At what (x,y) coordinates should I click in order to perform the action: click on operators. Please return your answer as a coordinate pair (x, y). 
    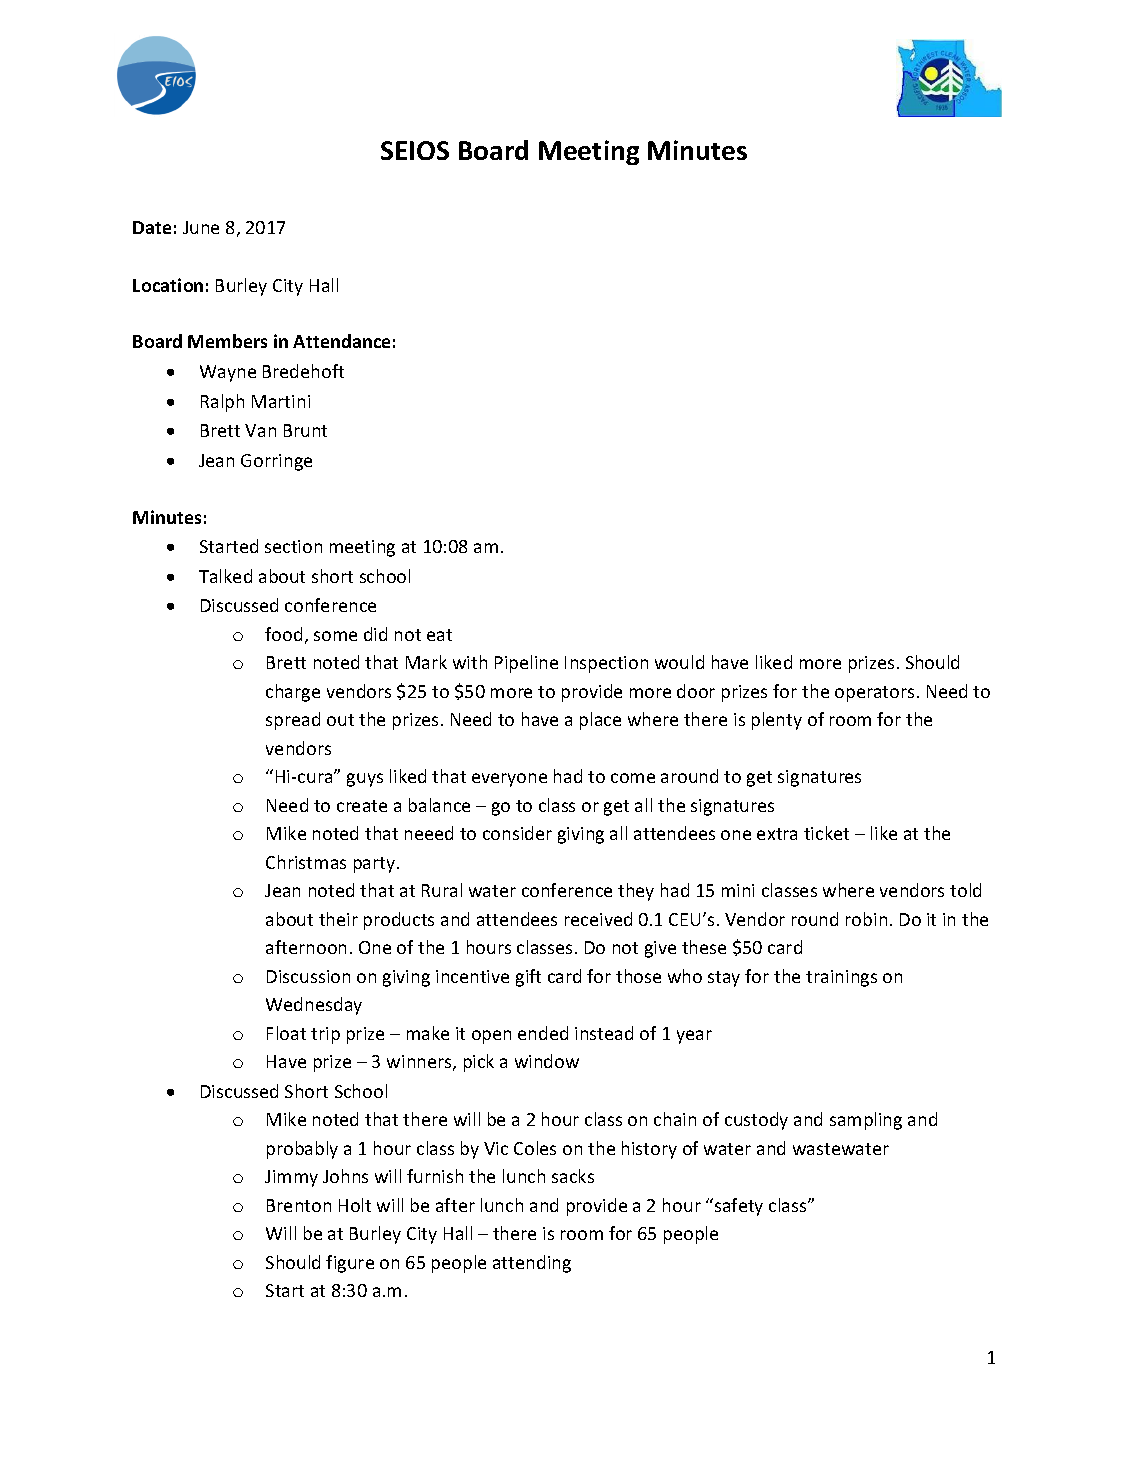
    Looking at the image, I should click on (874, 694).
